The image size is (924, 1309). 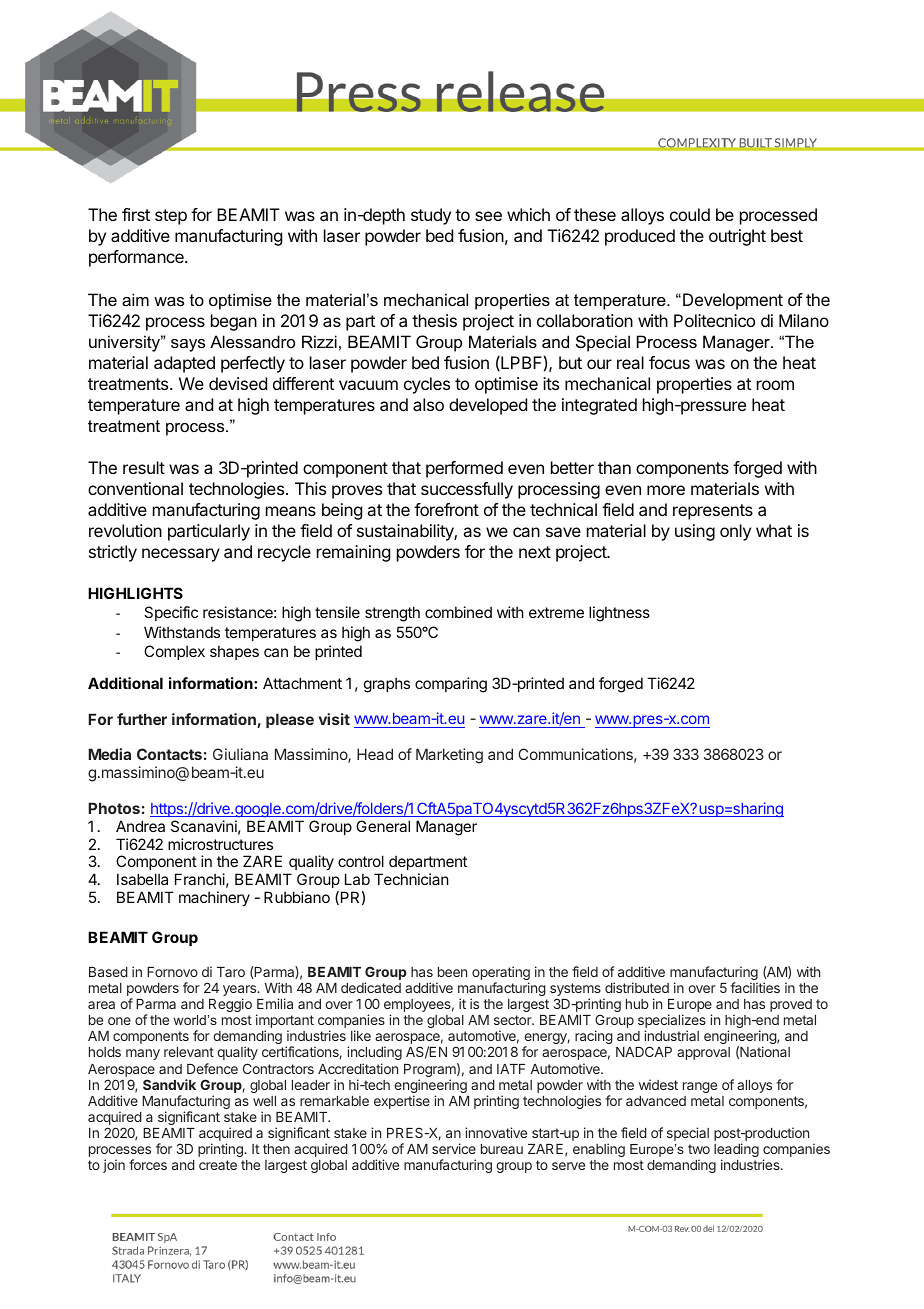 What do you see at coordinates (619, 614) in the screenshot?
I see `lightness` at bounding box center [619, 614].
